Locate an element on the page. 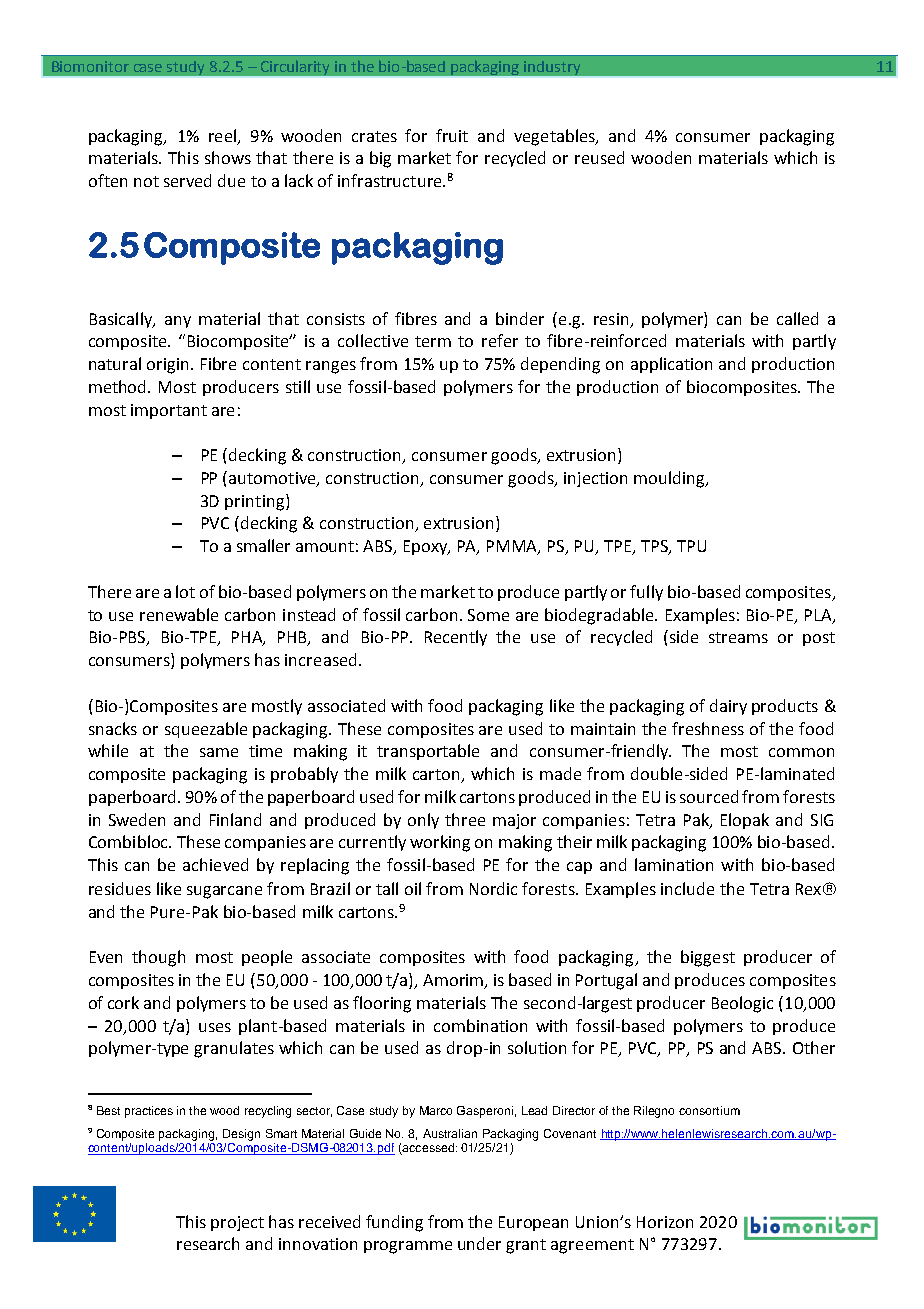  include is located at coordinates (687, 888).
